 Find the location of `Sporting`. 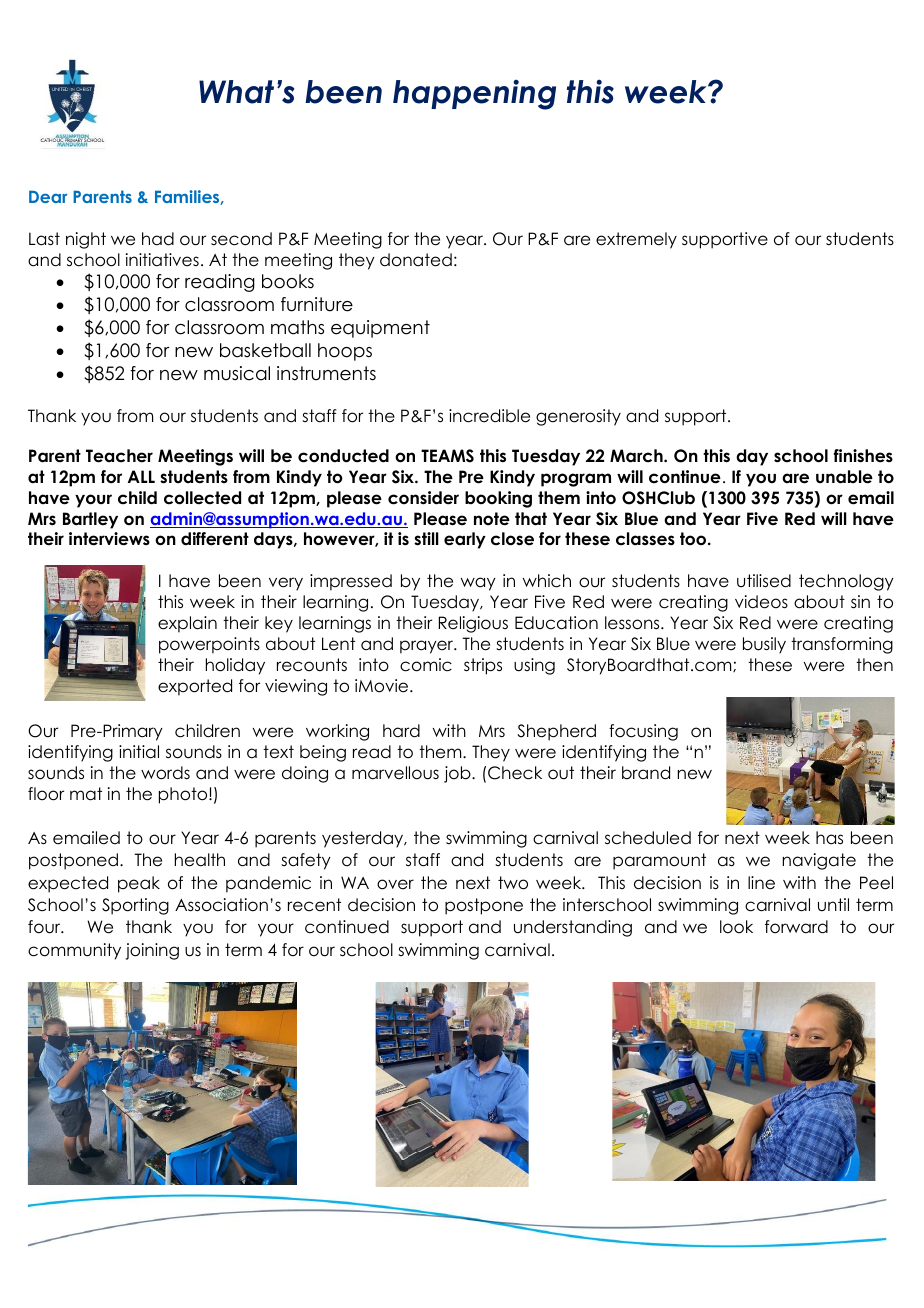

Sporting is located at coordinates (135, 906).
